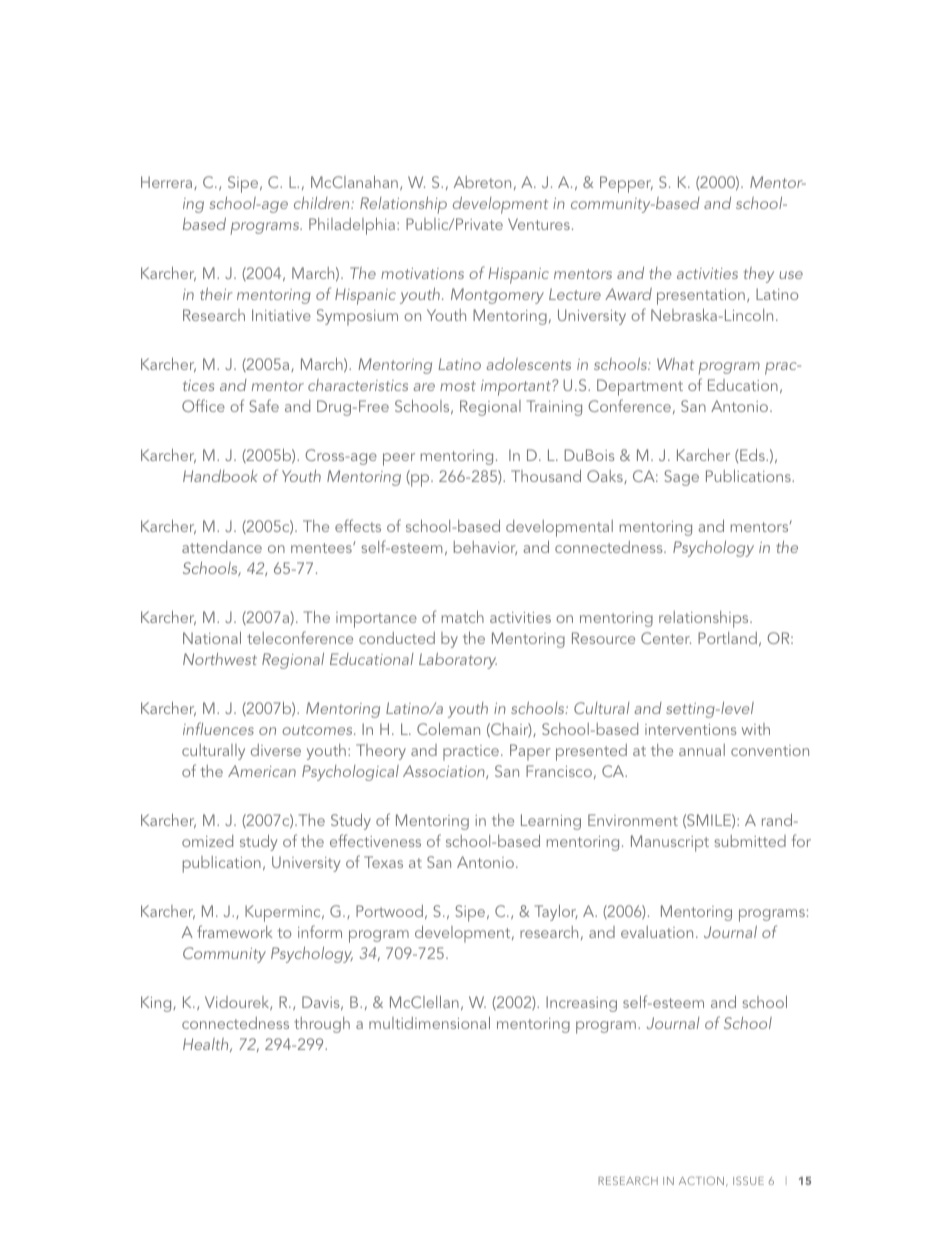 This screenshot has width=952, height=1233. What do you see at coordinates (207, 1045) in the screenshot?
I see `Health` at bounding box center [207, 1045].
